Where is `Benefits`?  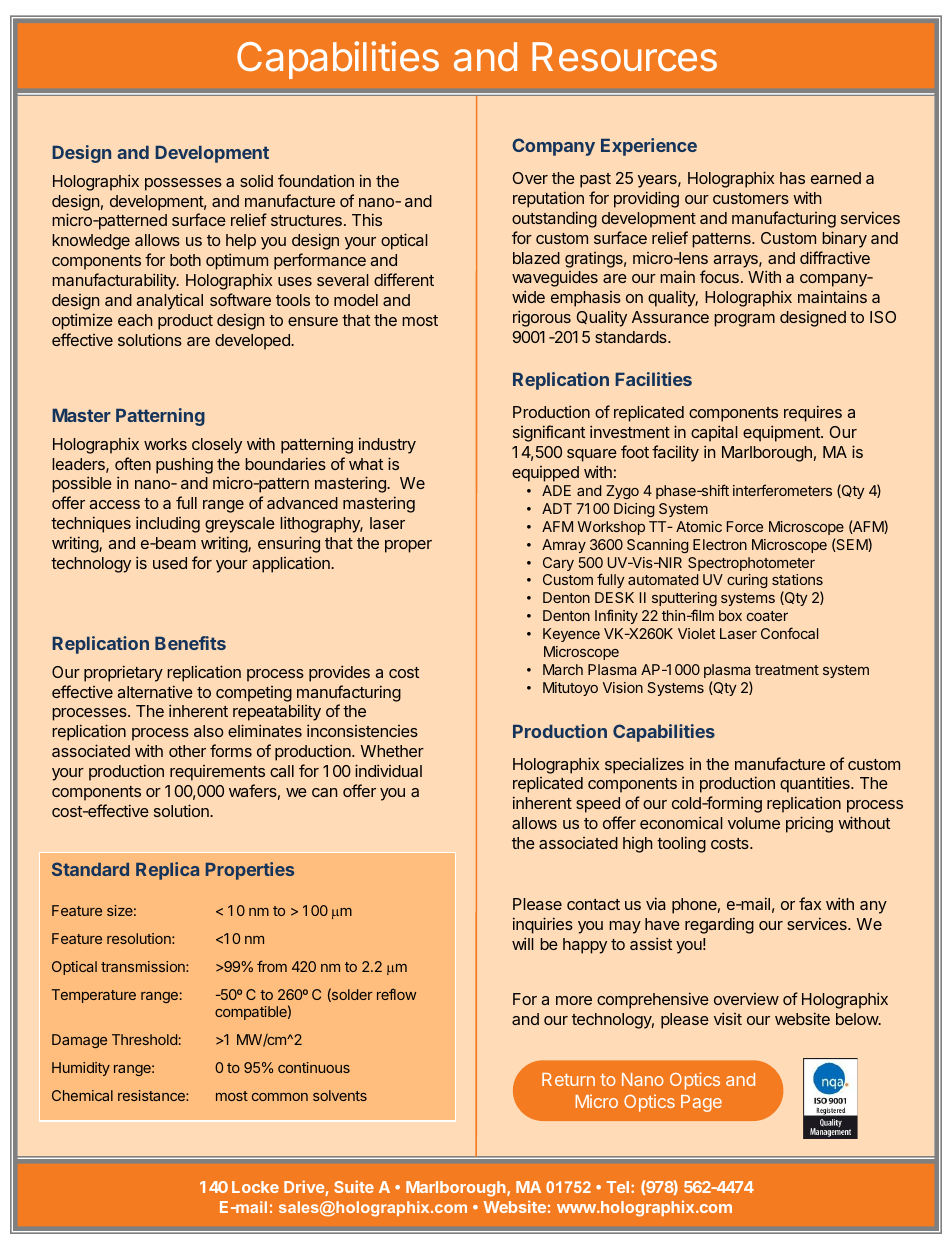
Benefits is located at coordinates (190, 643).
